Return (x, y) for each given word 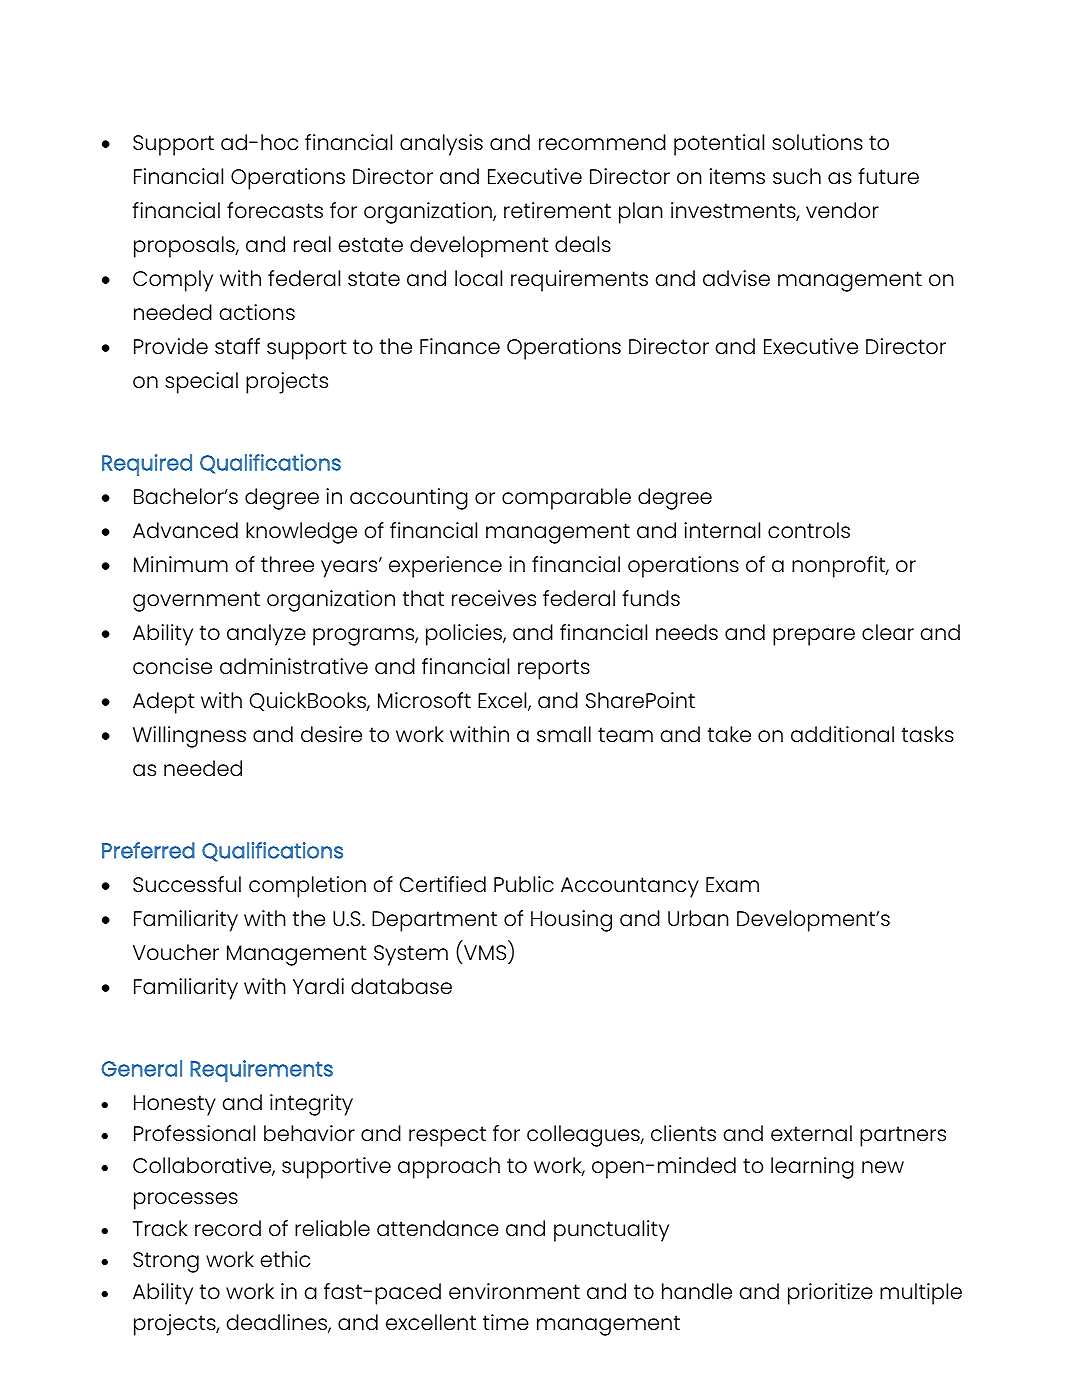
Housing (571, 921)
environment (514, 1291)
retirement (557, 210)
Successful (187, 884)
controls (809, 530)
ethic (285, 1259)
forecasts (275, 210)
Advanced (185, 530)
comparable (566, 499)
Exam (732, 884)
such (797, 176)
